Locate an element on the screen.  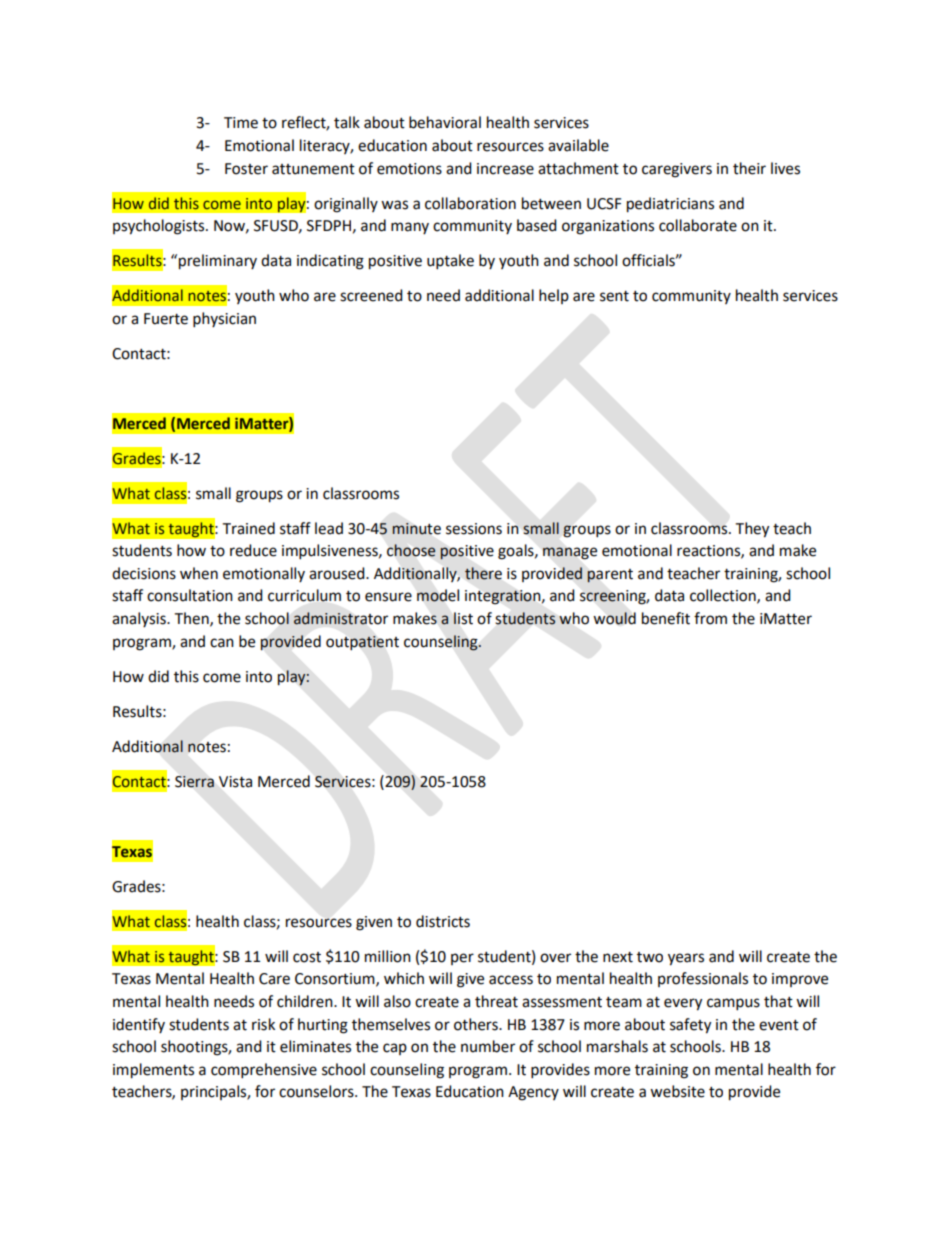
from is located at coordinates (710, 618).
